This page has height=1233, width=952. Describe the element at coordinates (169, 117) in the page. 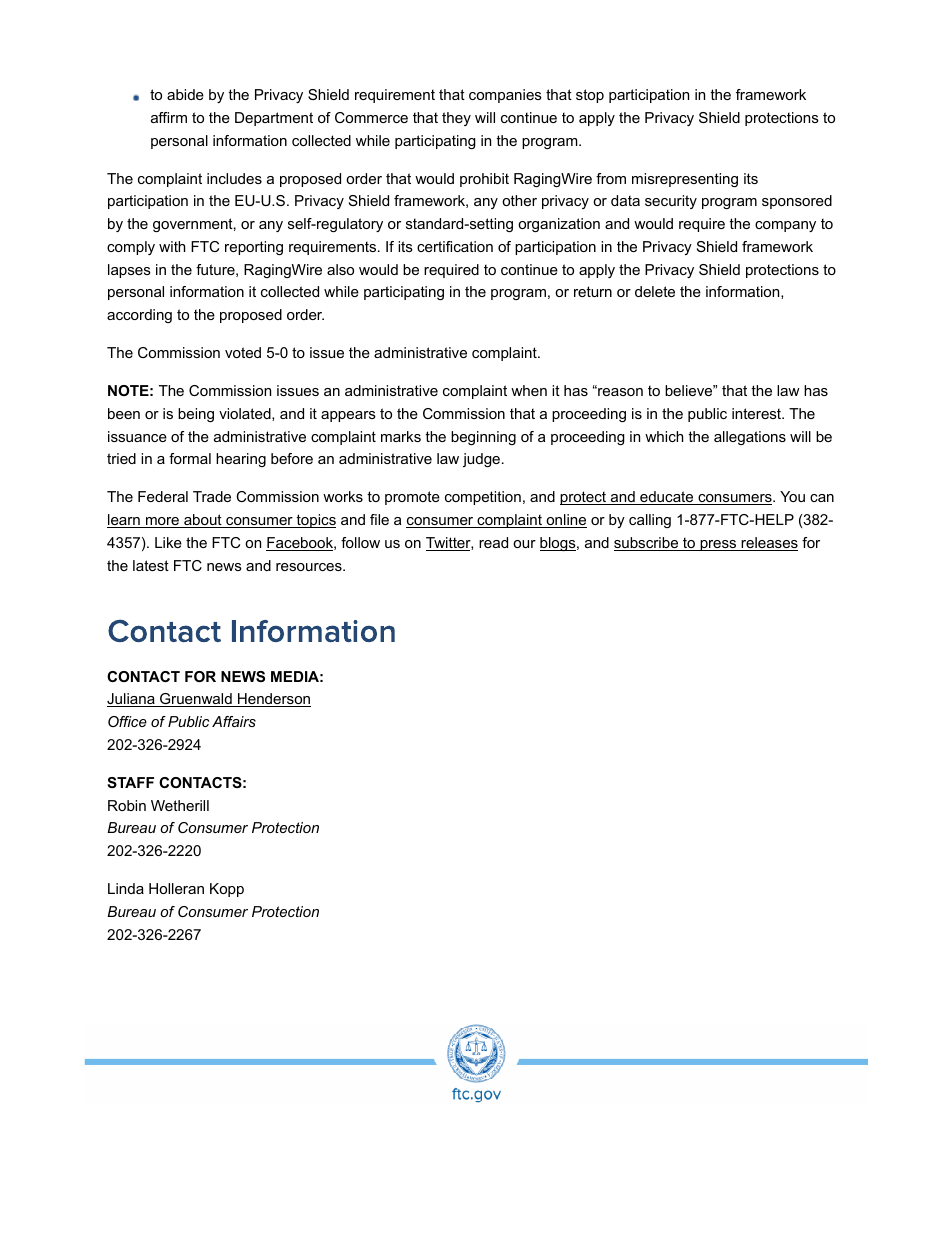

I see `affirm` at that location.
